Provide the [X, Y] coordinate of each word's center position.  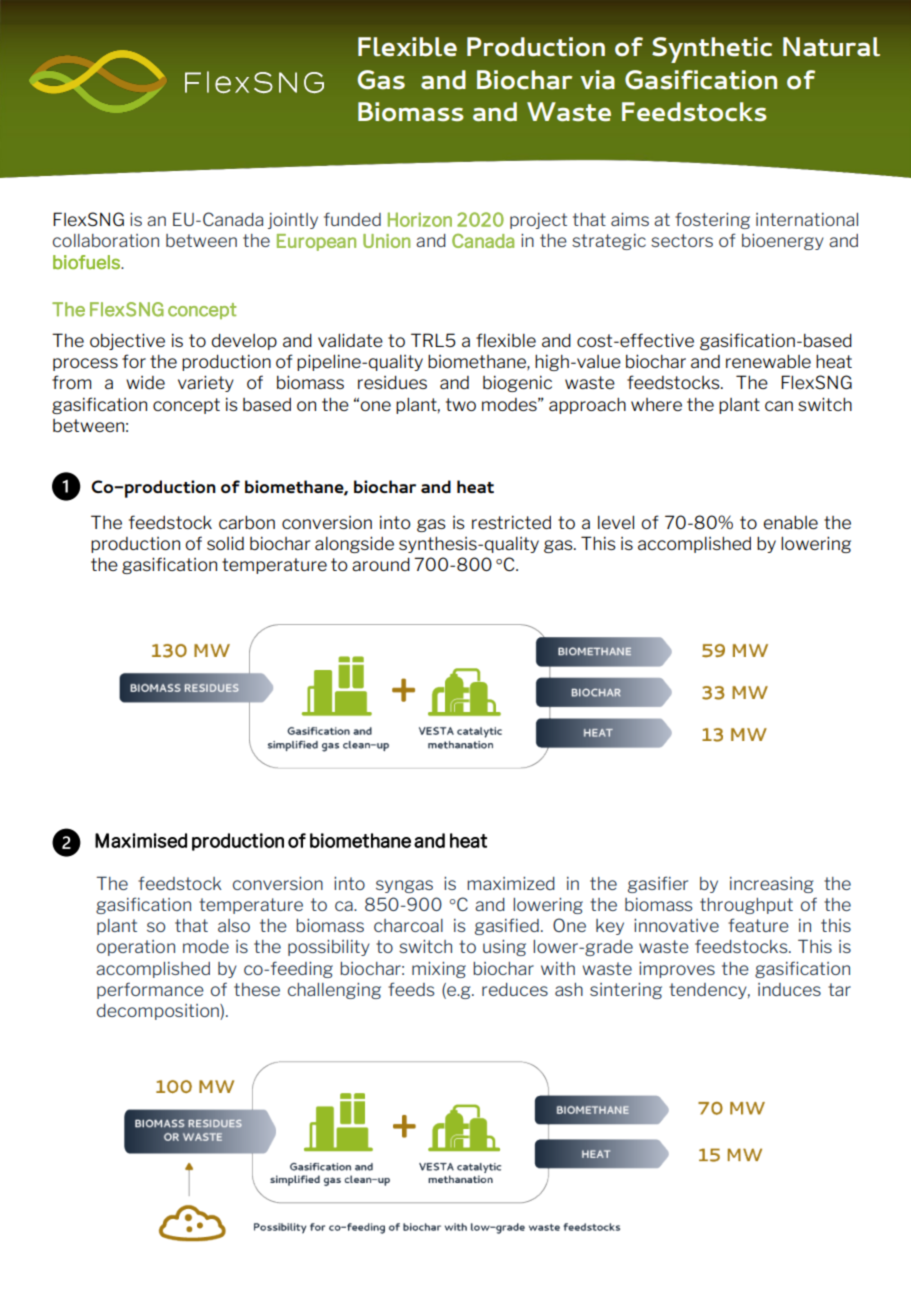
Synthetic [712, 50]
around [381, 564]
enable [790, 522]
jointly [293, 221]
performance [150, 990]
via [597, 80]
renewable [768, 361]
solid [225, 543]
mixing [439, 970]
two [461, 404]
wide [145, 382]
